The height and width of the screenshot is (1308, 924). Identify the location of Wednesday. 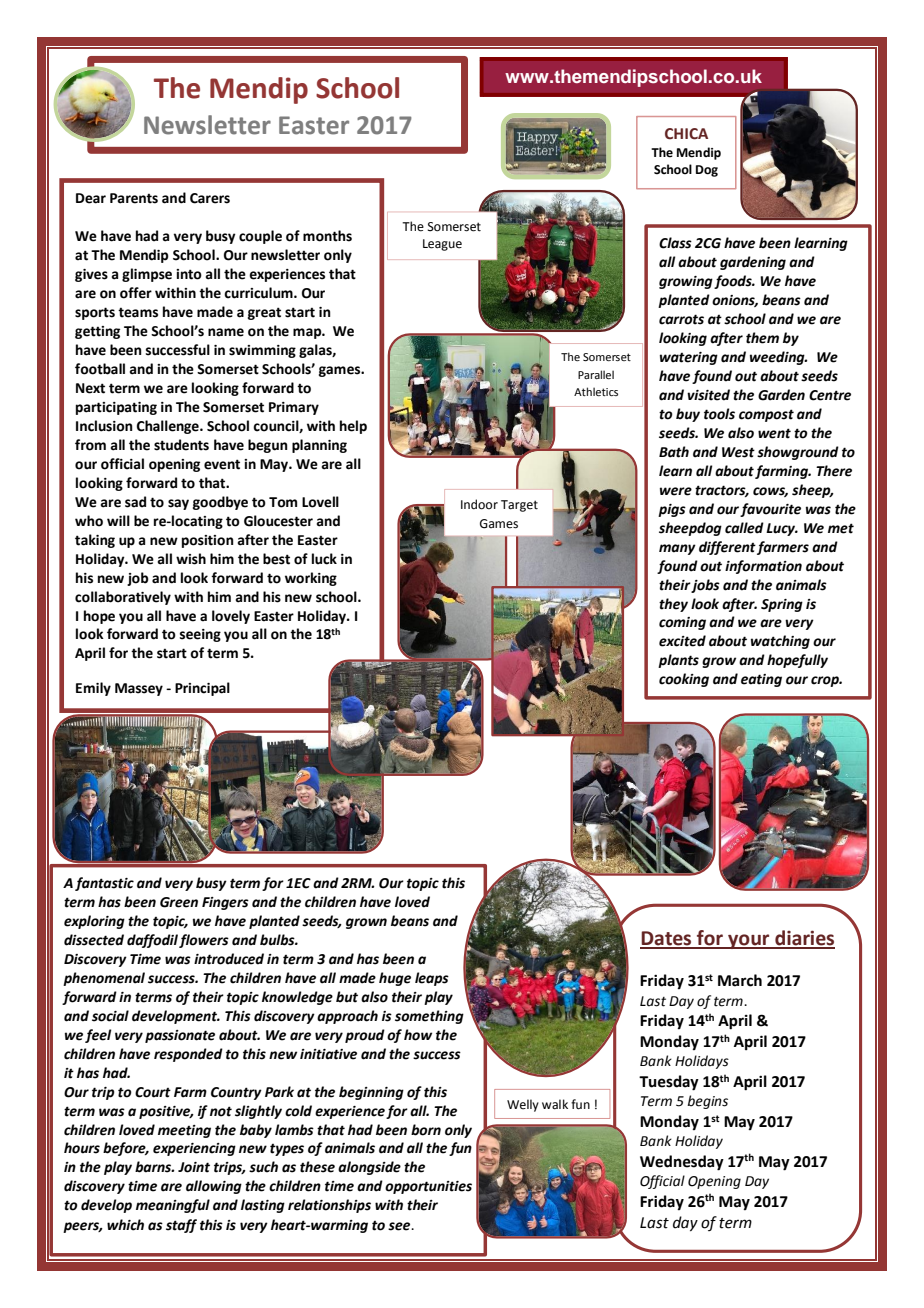
(682, 1163).
